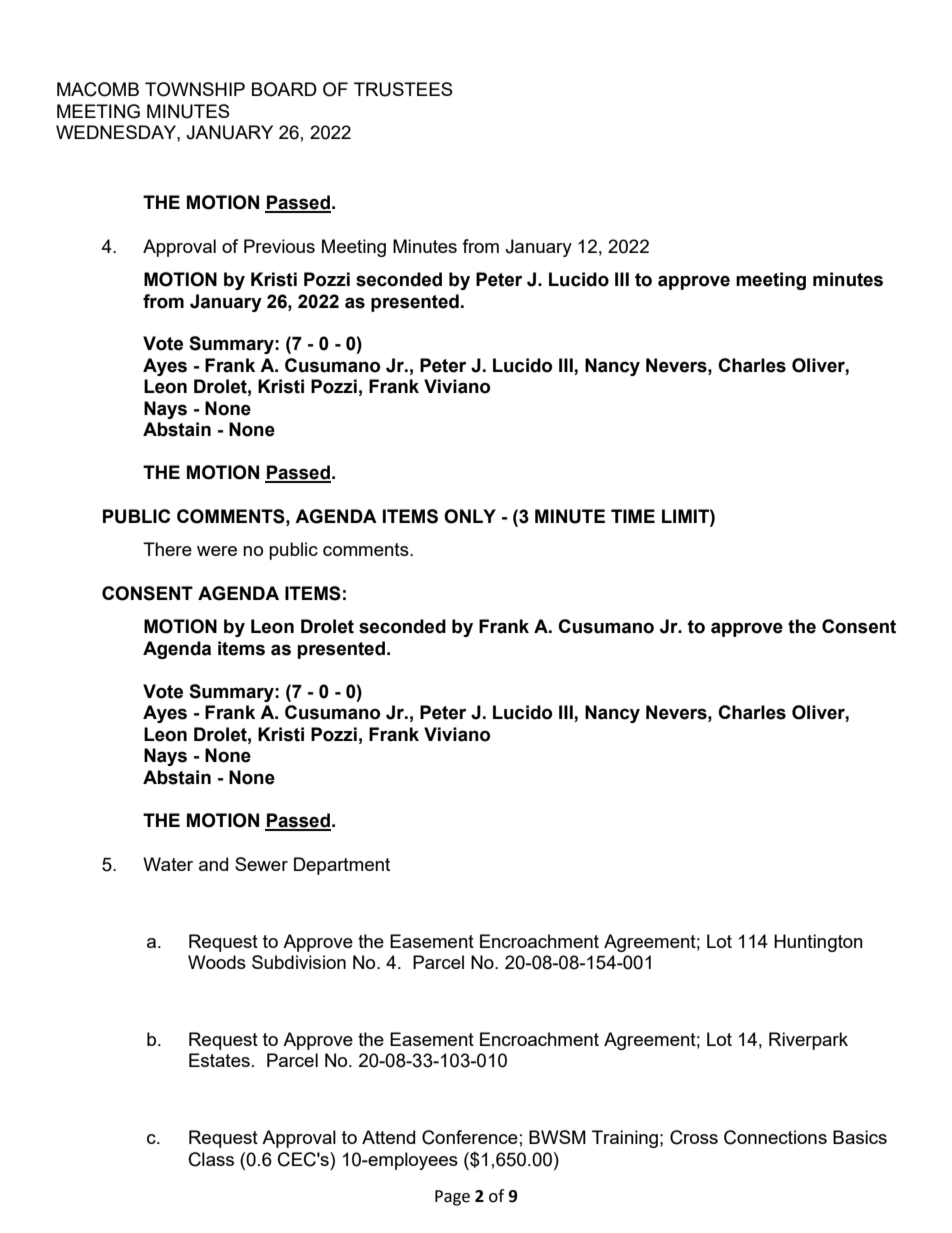 The image size is (952, 1233). What do you see at coordinates (403, 89) in the page?
I see `TRUSTEES` at bounding box center [403, 89].
